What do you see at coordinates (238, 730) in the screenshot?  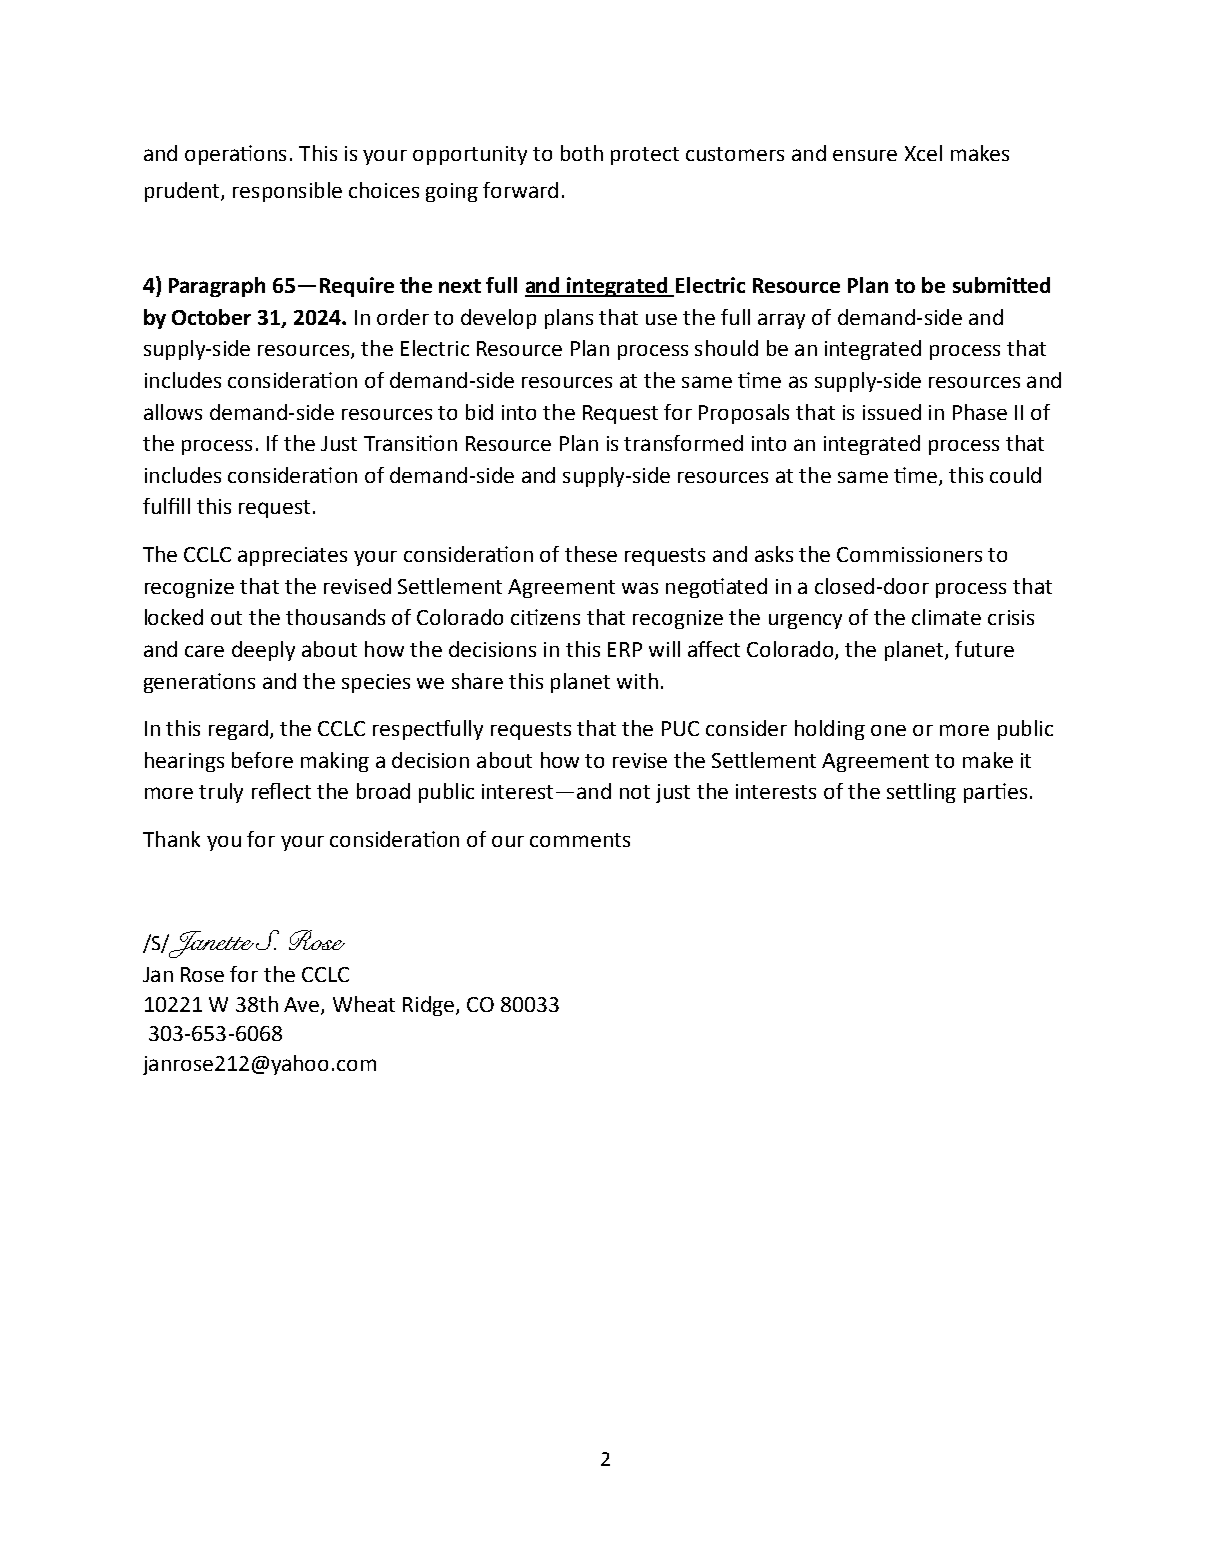 I see `regard` at bounding box center [238, 730].
